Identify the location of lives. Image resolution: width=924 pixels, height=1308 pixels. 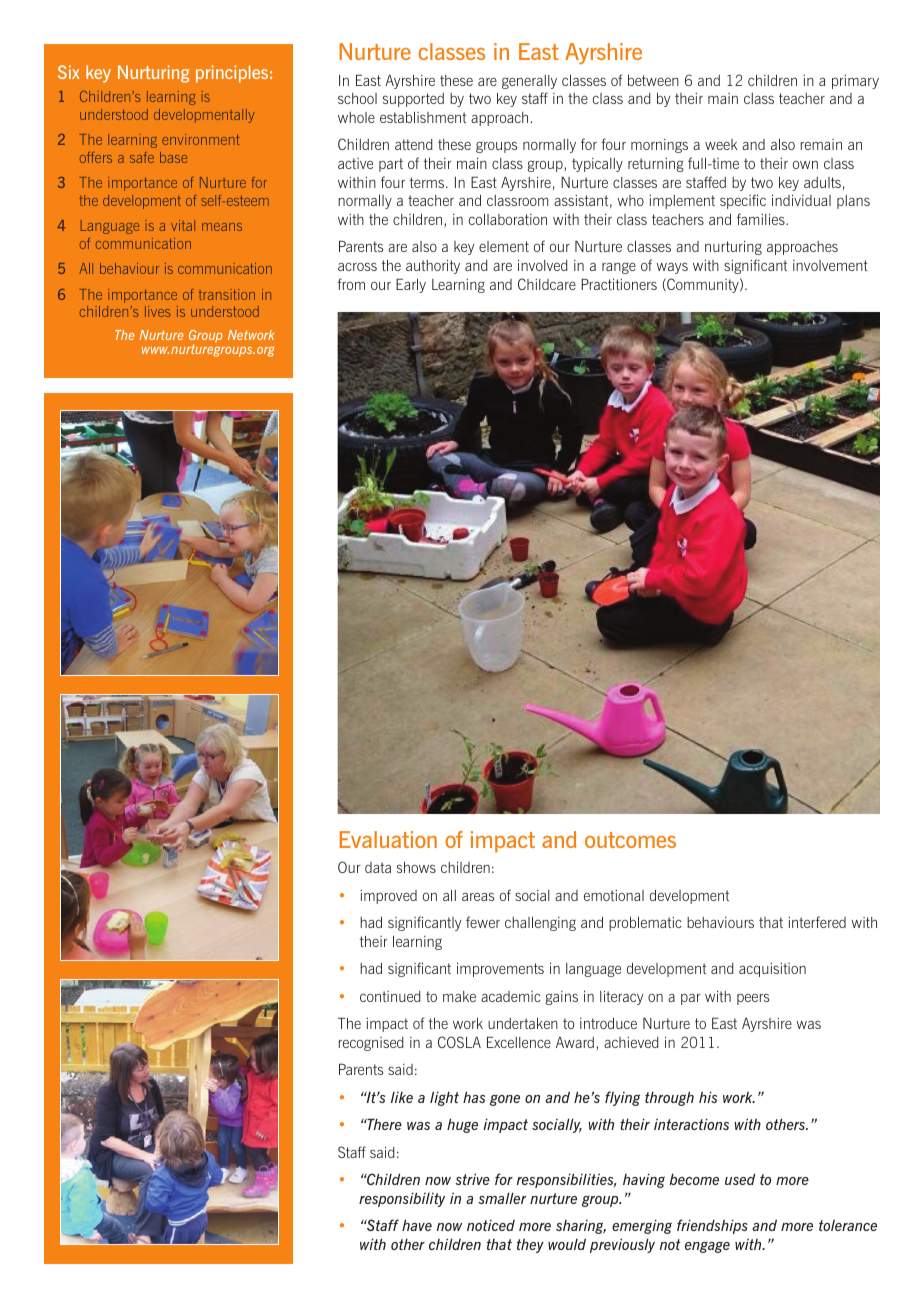
(157, 311).
